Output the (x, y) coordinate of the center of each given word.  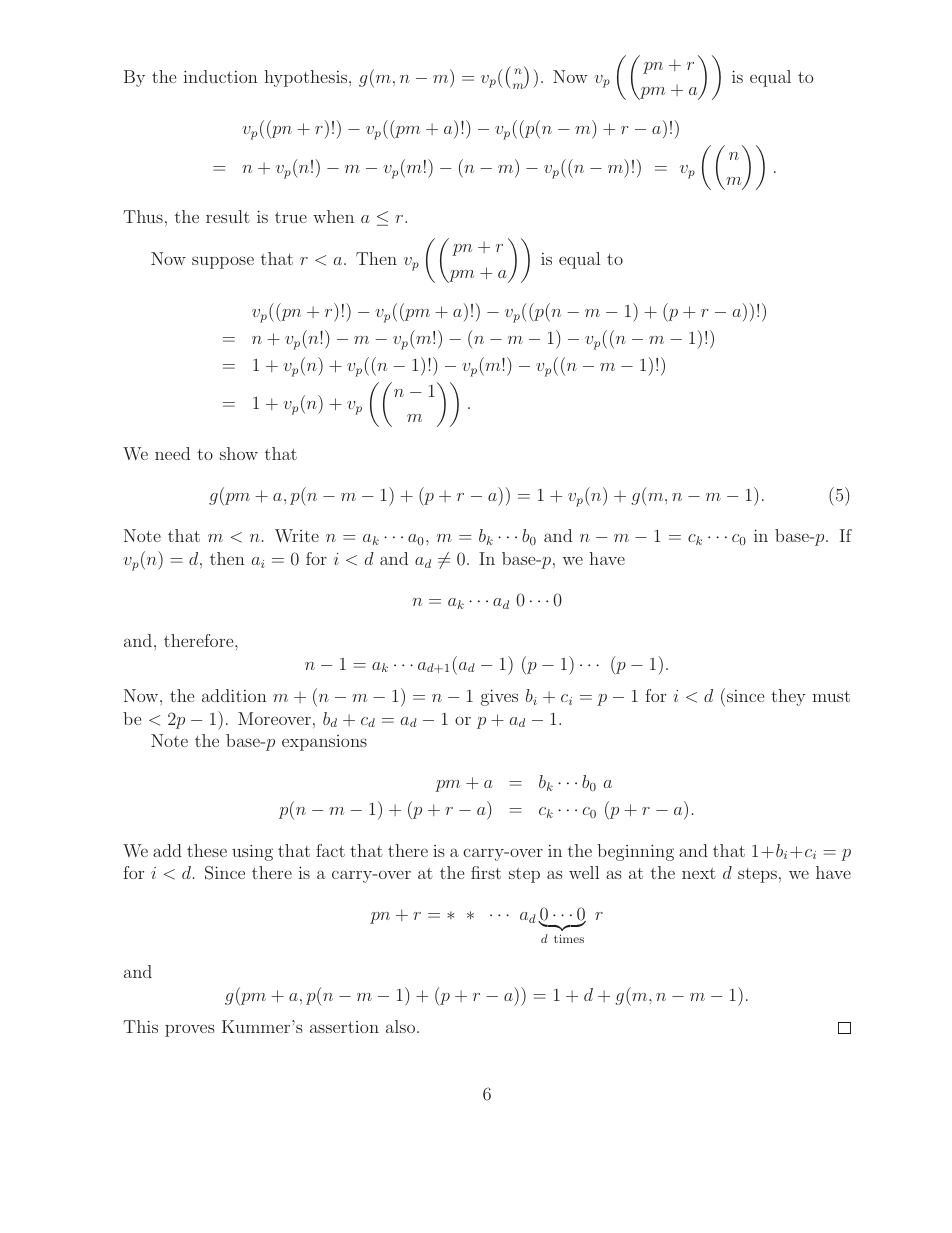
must (831, 696)
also (402, 1026)
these (207, 850)
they (788, 697)
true (291, 217)
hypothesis (307, 78)
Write (297, 535)
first (486, 872)
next (699, 873)
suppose (223, 262)
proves (190, 1030)
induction (221, 76)
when (333, 216)
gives (499, 697)
